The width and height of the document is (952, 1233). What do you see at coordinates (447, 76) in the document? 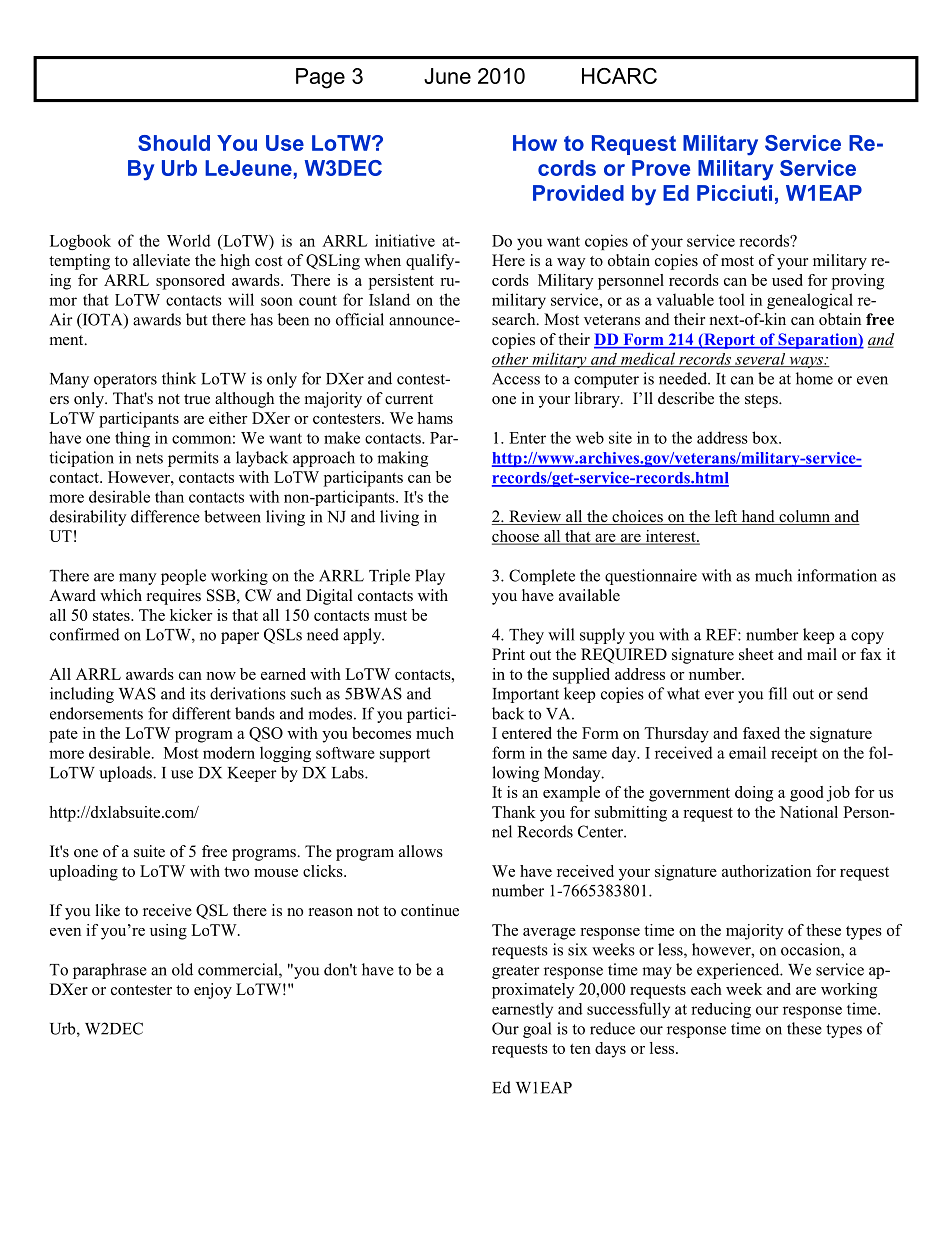
I see `June` at bounding box center [447, 76].
